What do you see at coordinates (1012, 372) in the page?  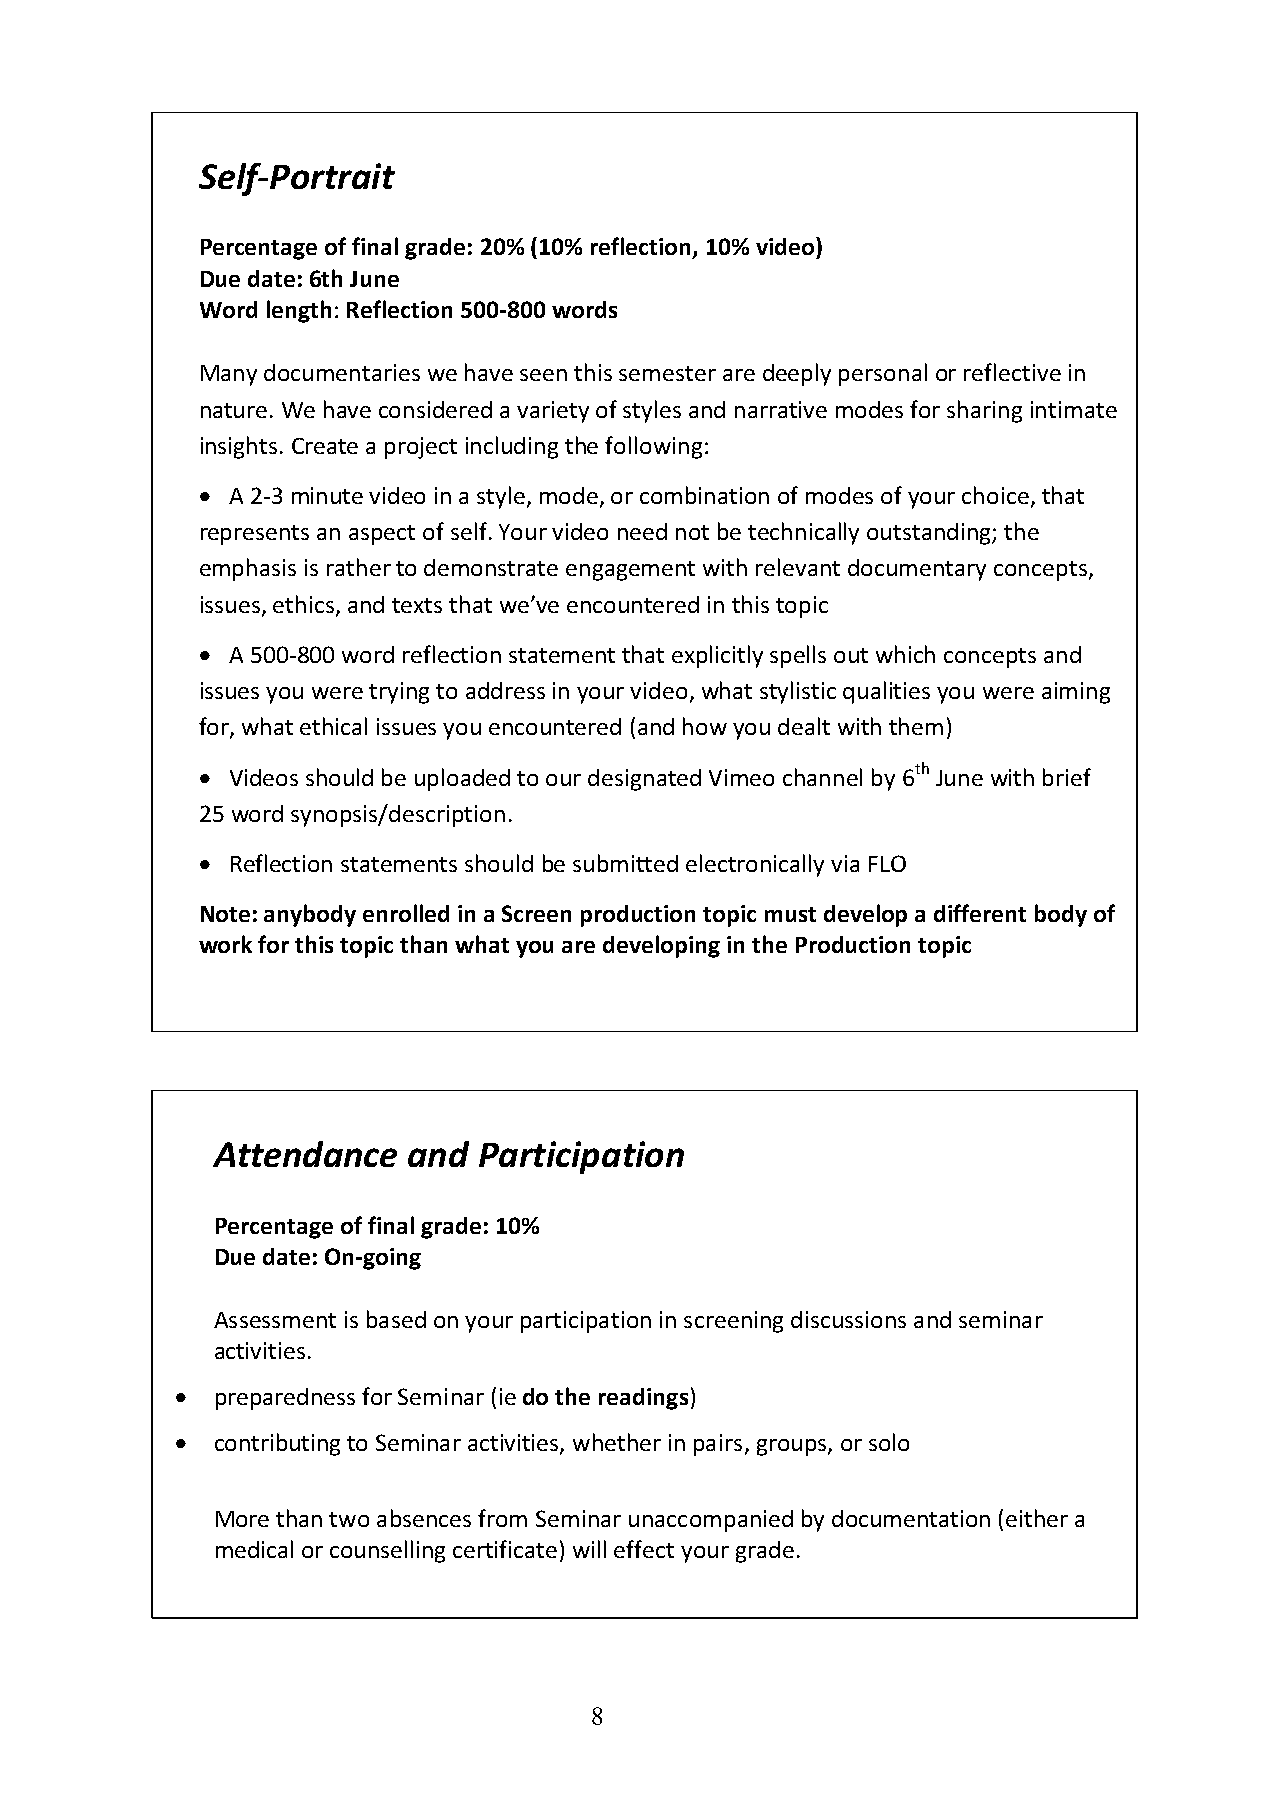 I see `reflective` at bounding box center [1012, 372].
